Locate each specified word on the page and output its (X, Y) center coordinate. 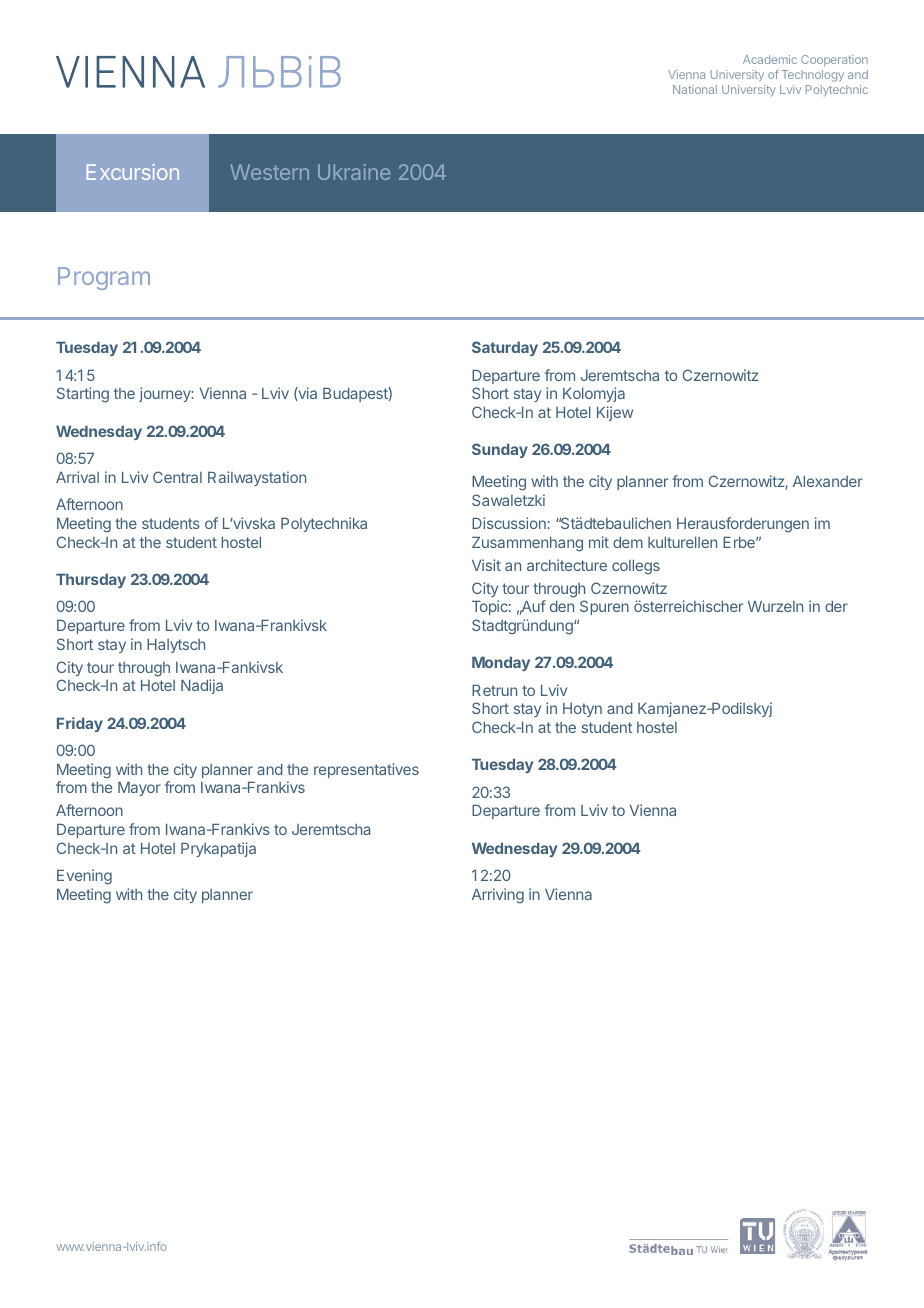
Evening (84, 877)
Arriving (498, 896)
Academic (770, 59)
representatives (366, 770)
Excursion (133, 172)
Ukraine (354, 172)
